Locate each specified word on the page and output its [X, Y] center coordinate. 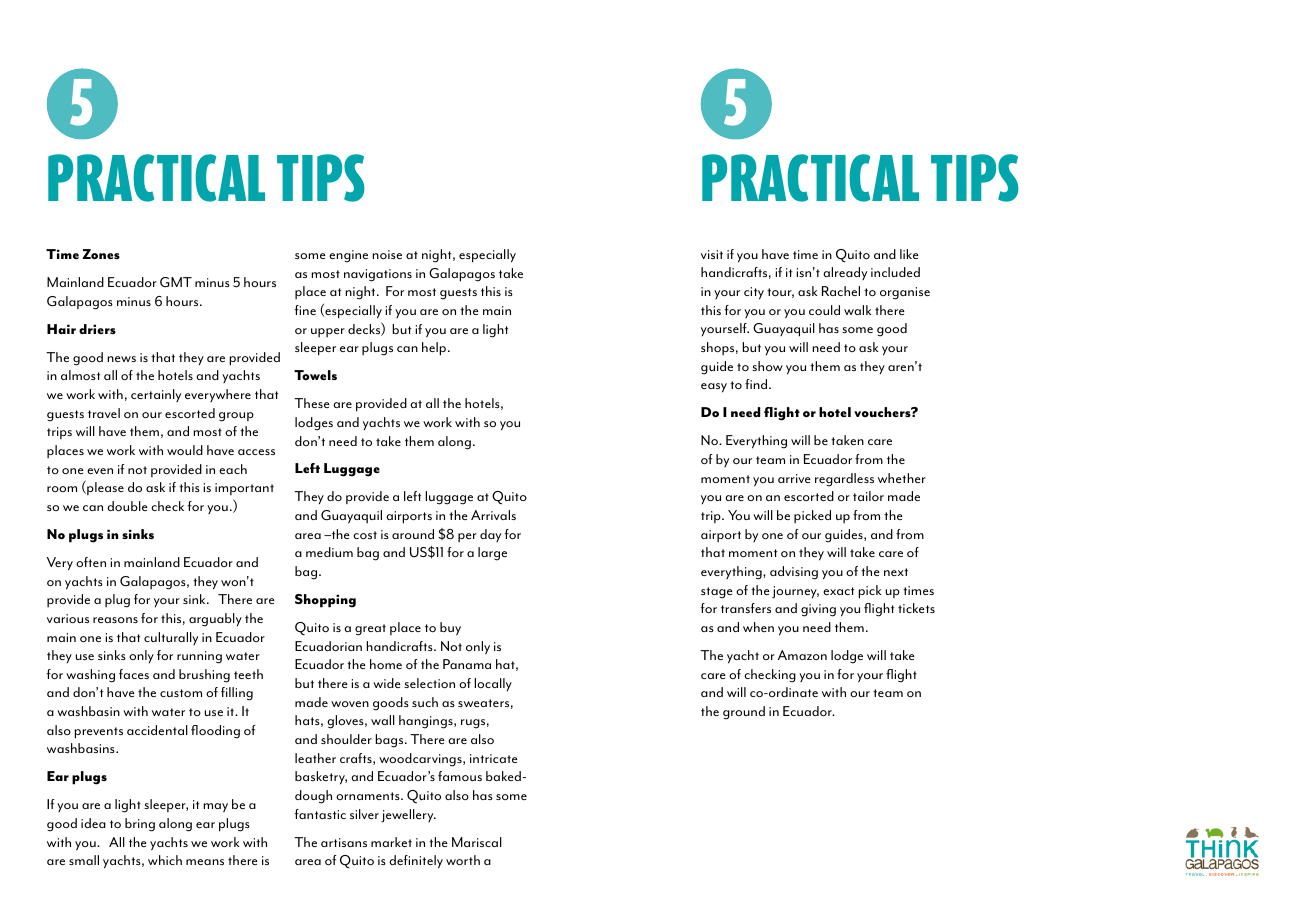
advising [794, 573]
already [845, 273]
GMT [176, 282]
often [91, 562]
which [165, 860]
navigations [378, 275]
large [492, 554]
